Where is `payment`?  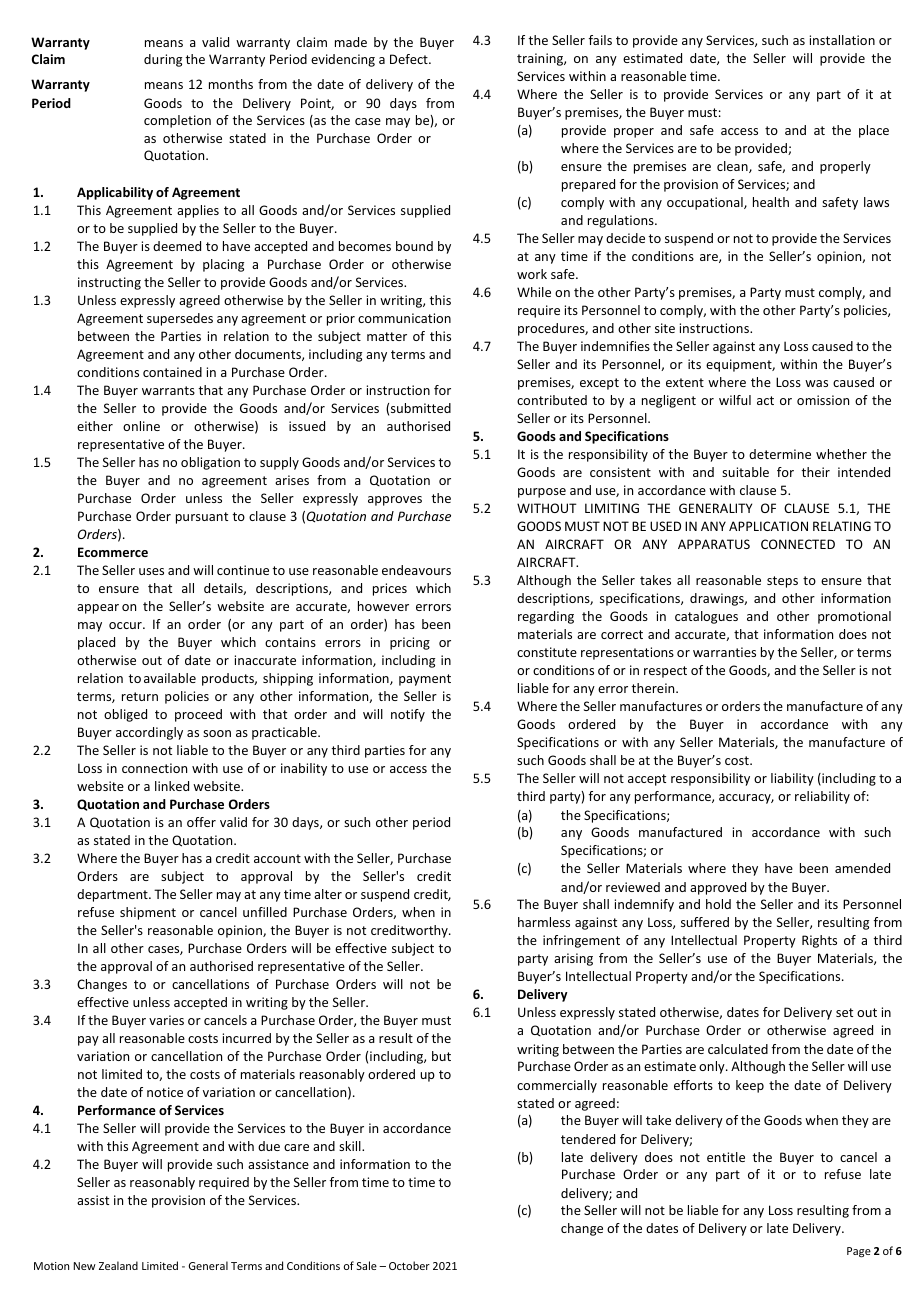
payment is located at coordinates (425, 680).
